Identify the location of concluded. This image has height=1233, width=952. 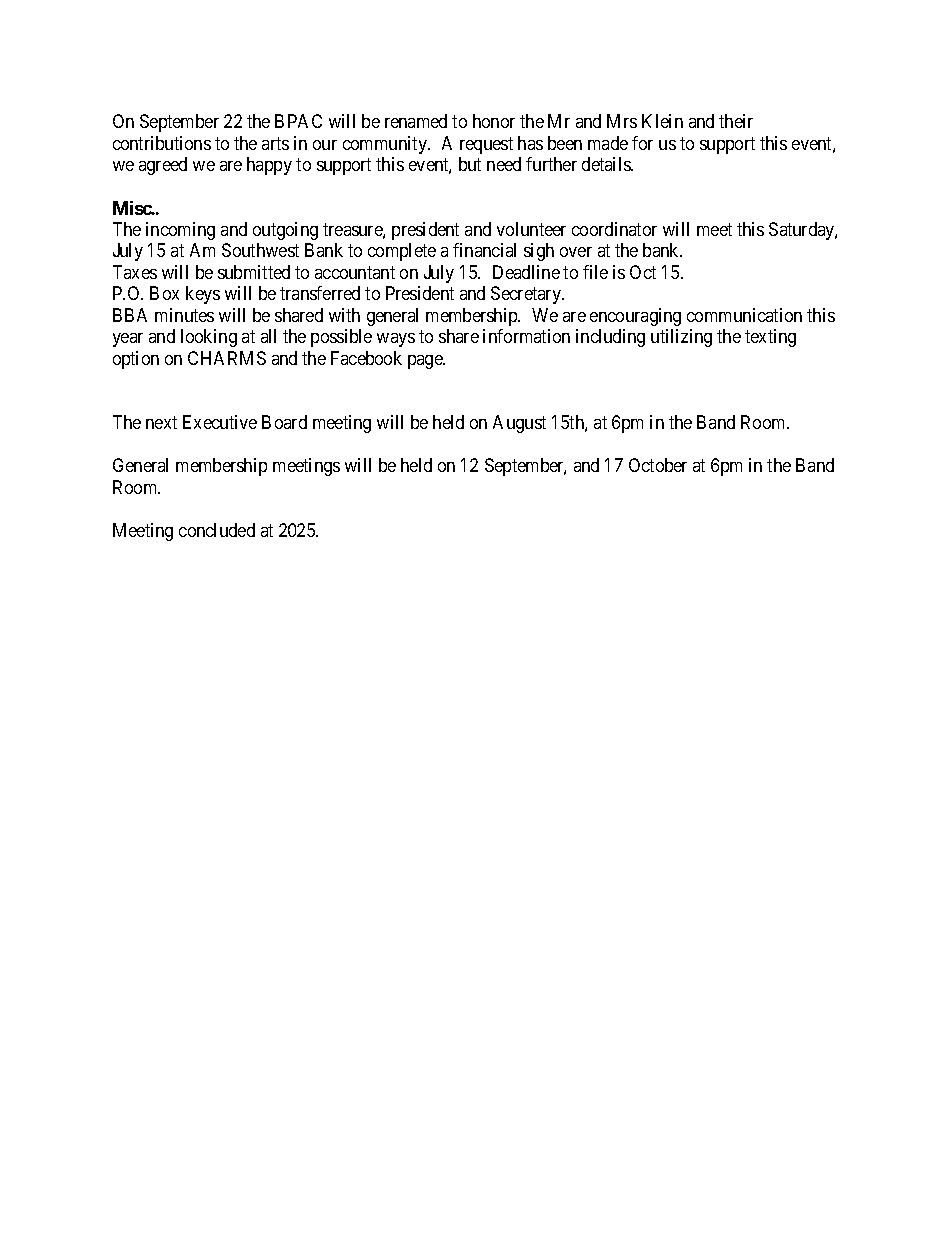
(217, 530).
